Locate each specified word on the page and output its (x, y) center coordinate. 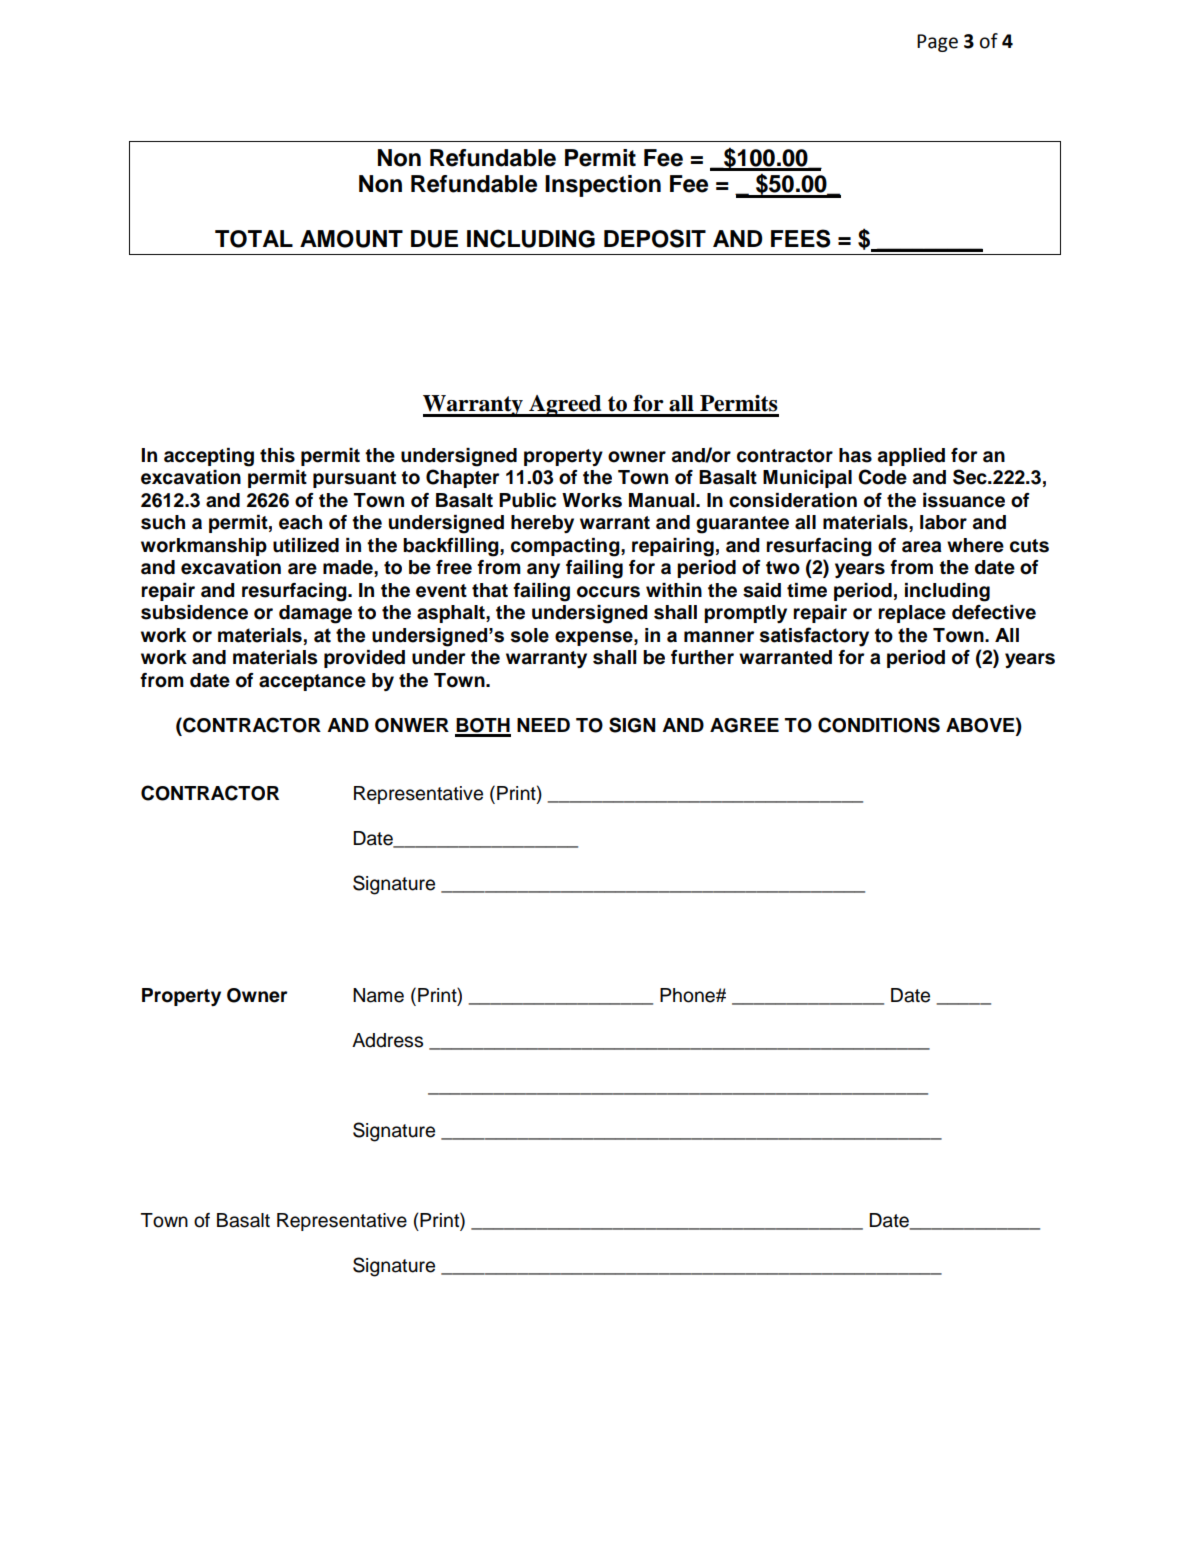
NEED (543, 725)
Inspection (603, 186)
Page (937, 43)
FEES (801, 238)
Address (387, 1040)
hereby (542, 524)
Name (378, 995)
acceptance (312, 682)
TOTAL (254, 239)
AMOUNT (351, 239)
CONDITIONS (879, 725)
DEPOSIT (655, 238)
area (922, 547)
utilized (306, 545)
